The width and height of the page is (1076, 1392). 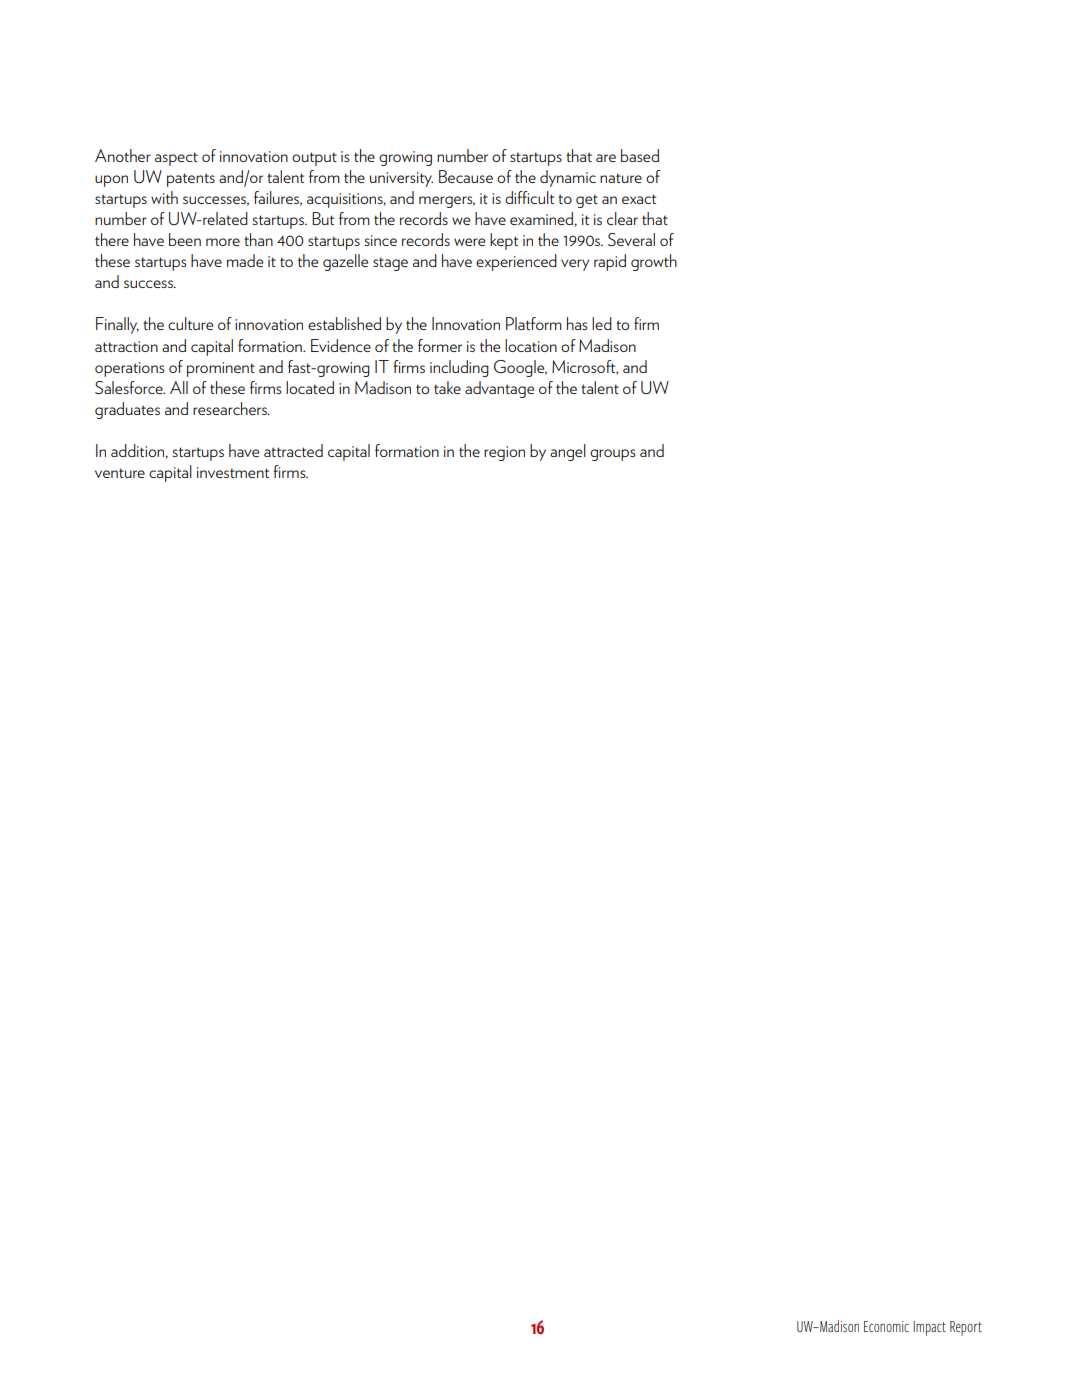 I want to click on exact, so click(x=639, y=199).
